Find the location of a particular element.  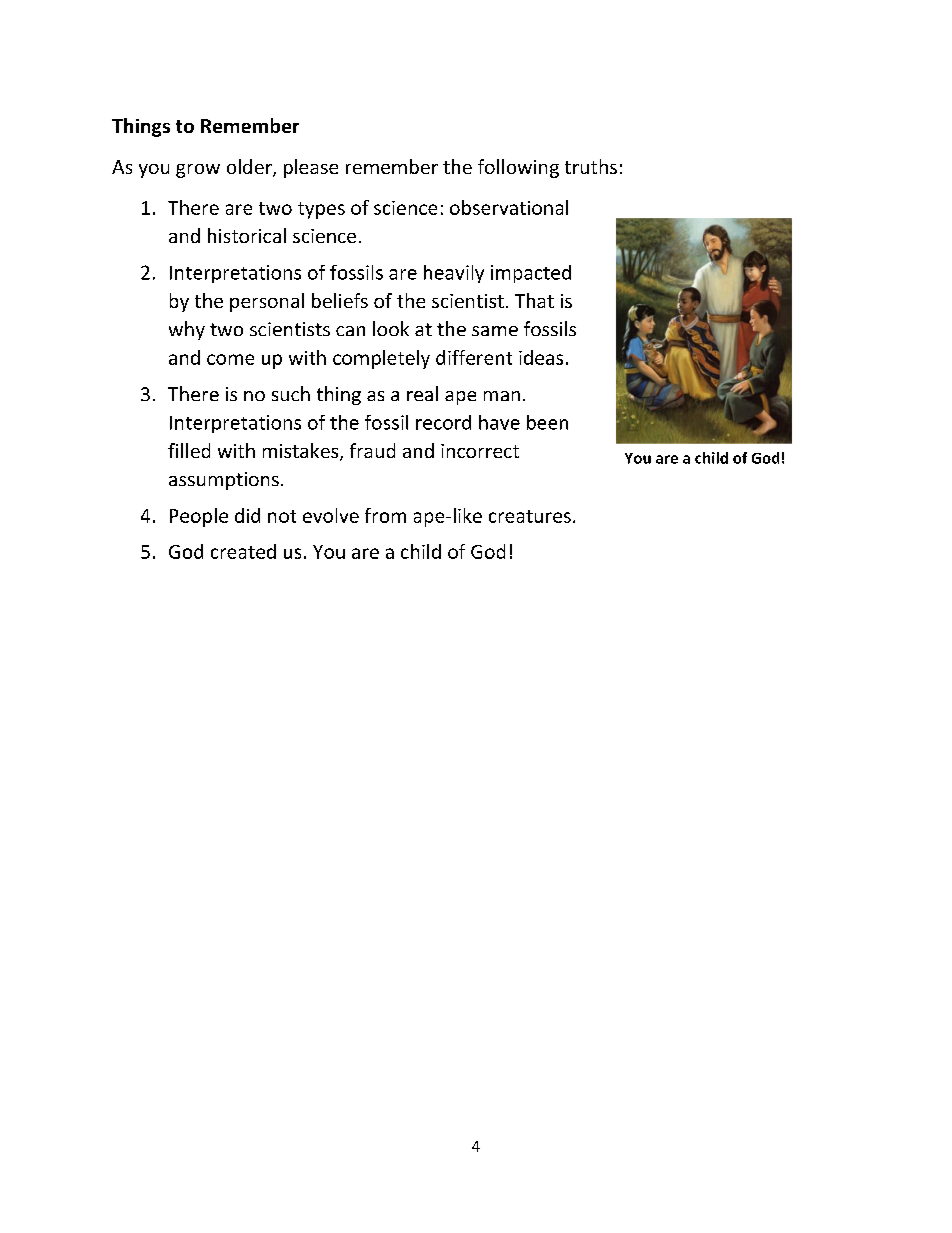

completely is located at coordinates (381, 359).
